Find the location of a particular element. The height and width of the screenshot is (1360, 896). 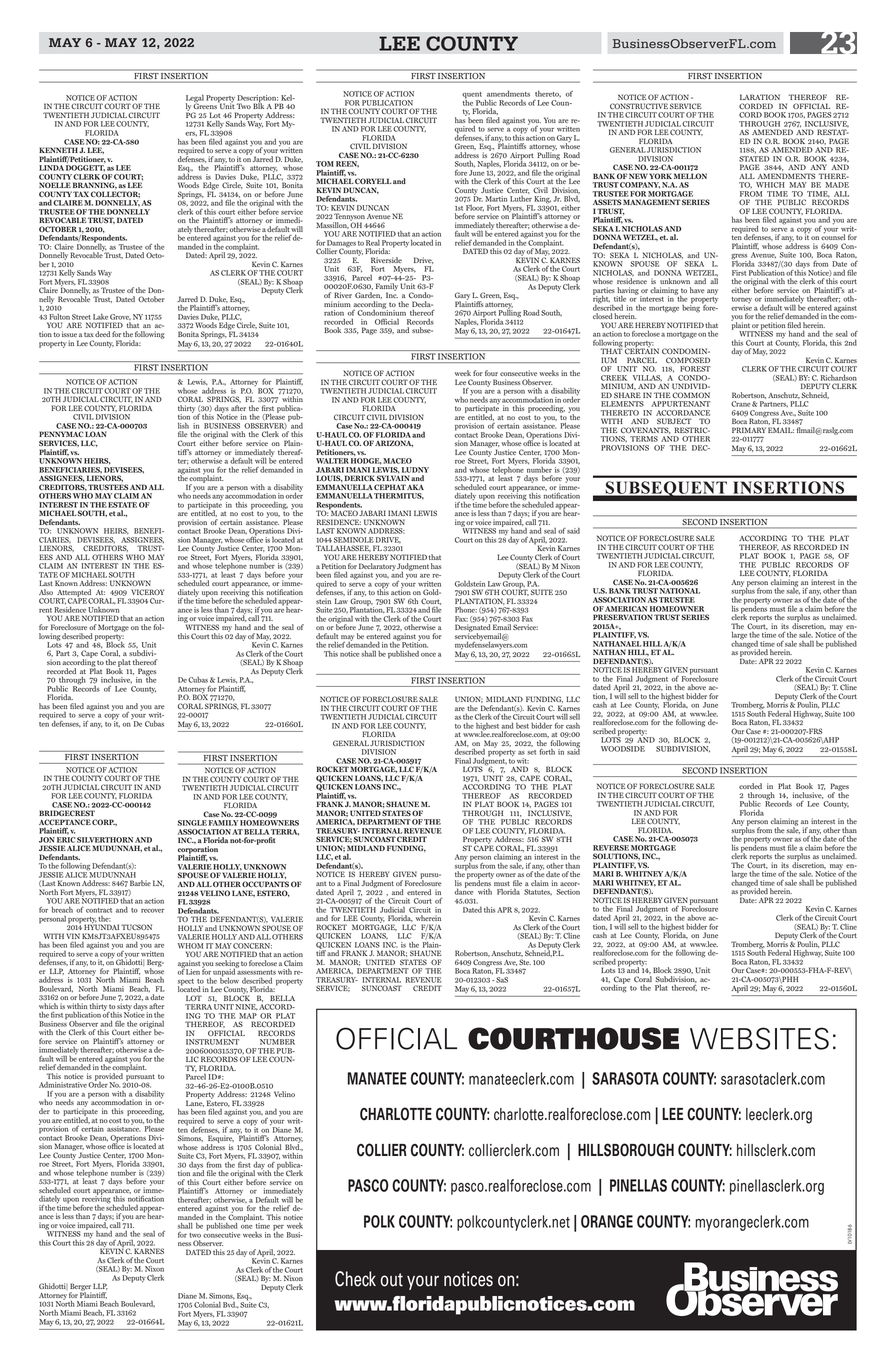

Designated is located at coordinates (472, 629).
